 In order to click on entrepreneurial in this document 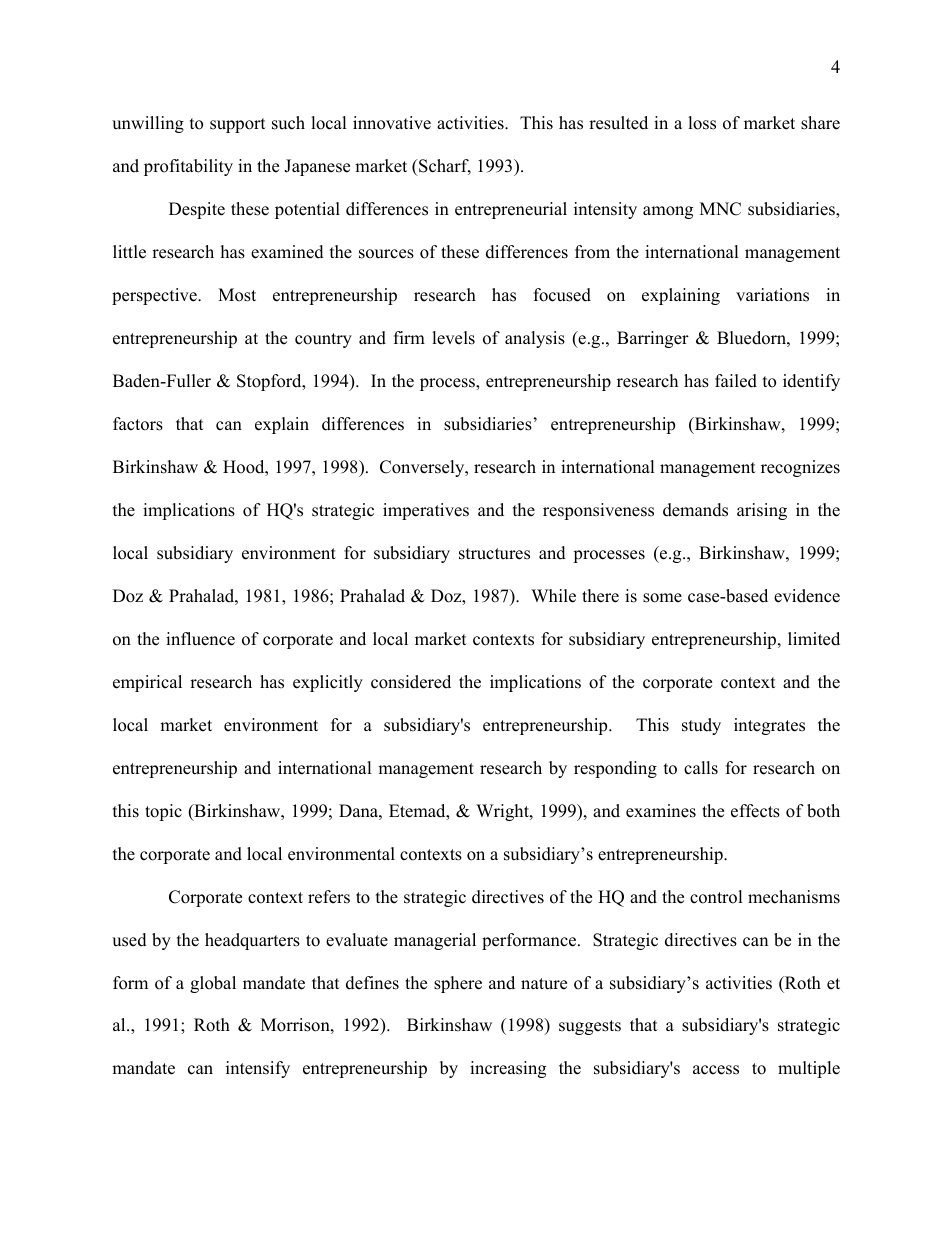, I will do `click(511, 210)`.
